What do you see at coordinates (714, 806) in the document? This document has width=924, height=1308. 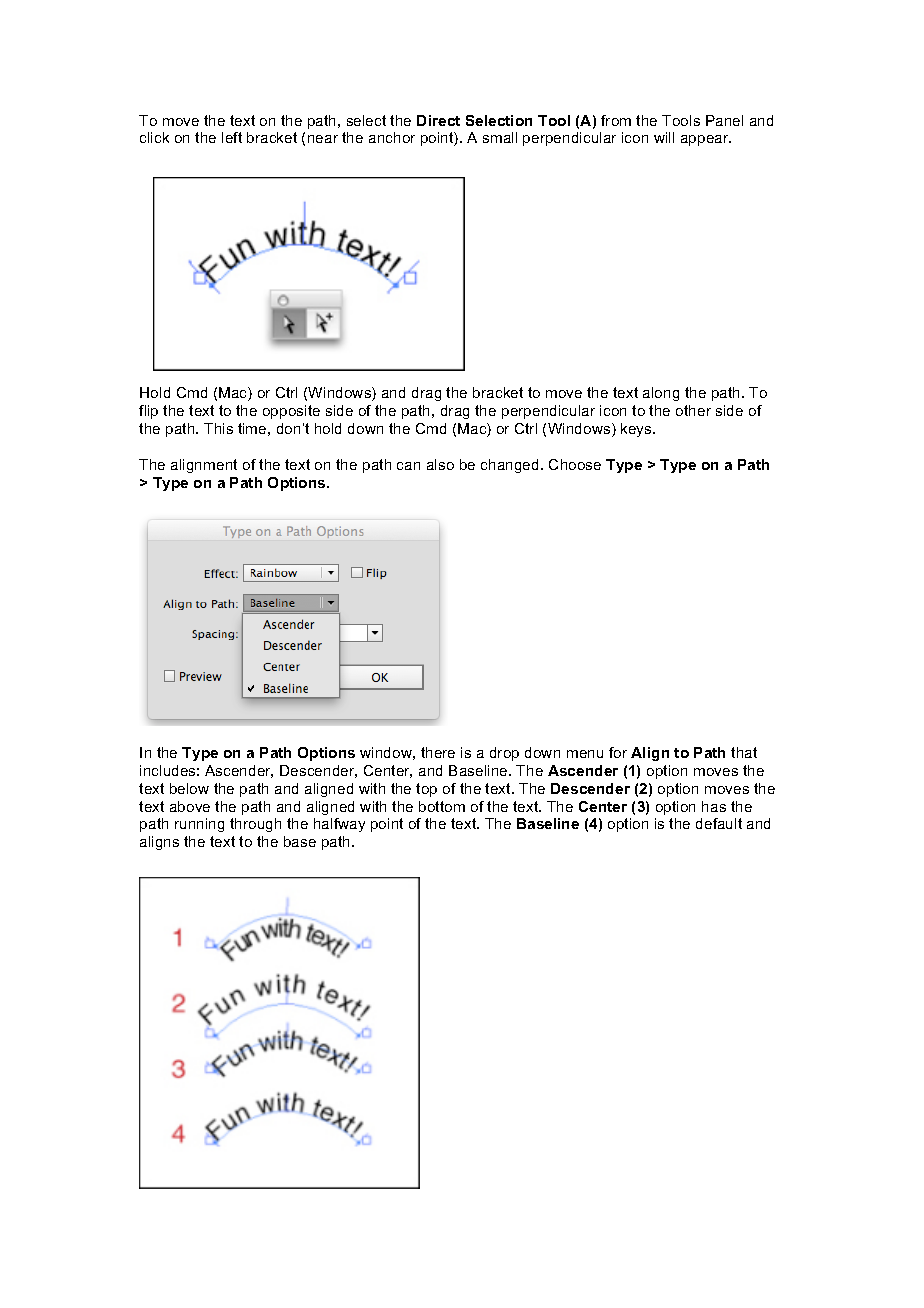 I see `has` at bounding box center [714, 806].
